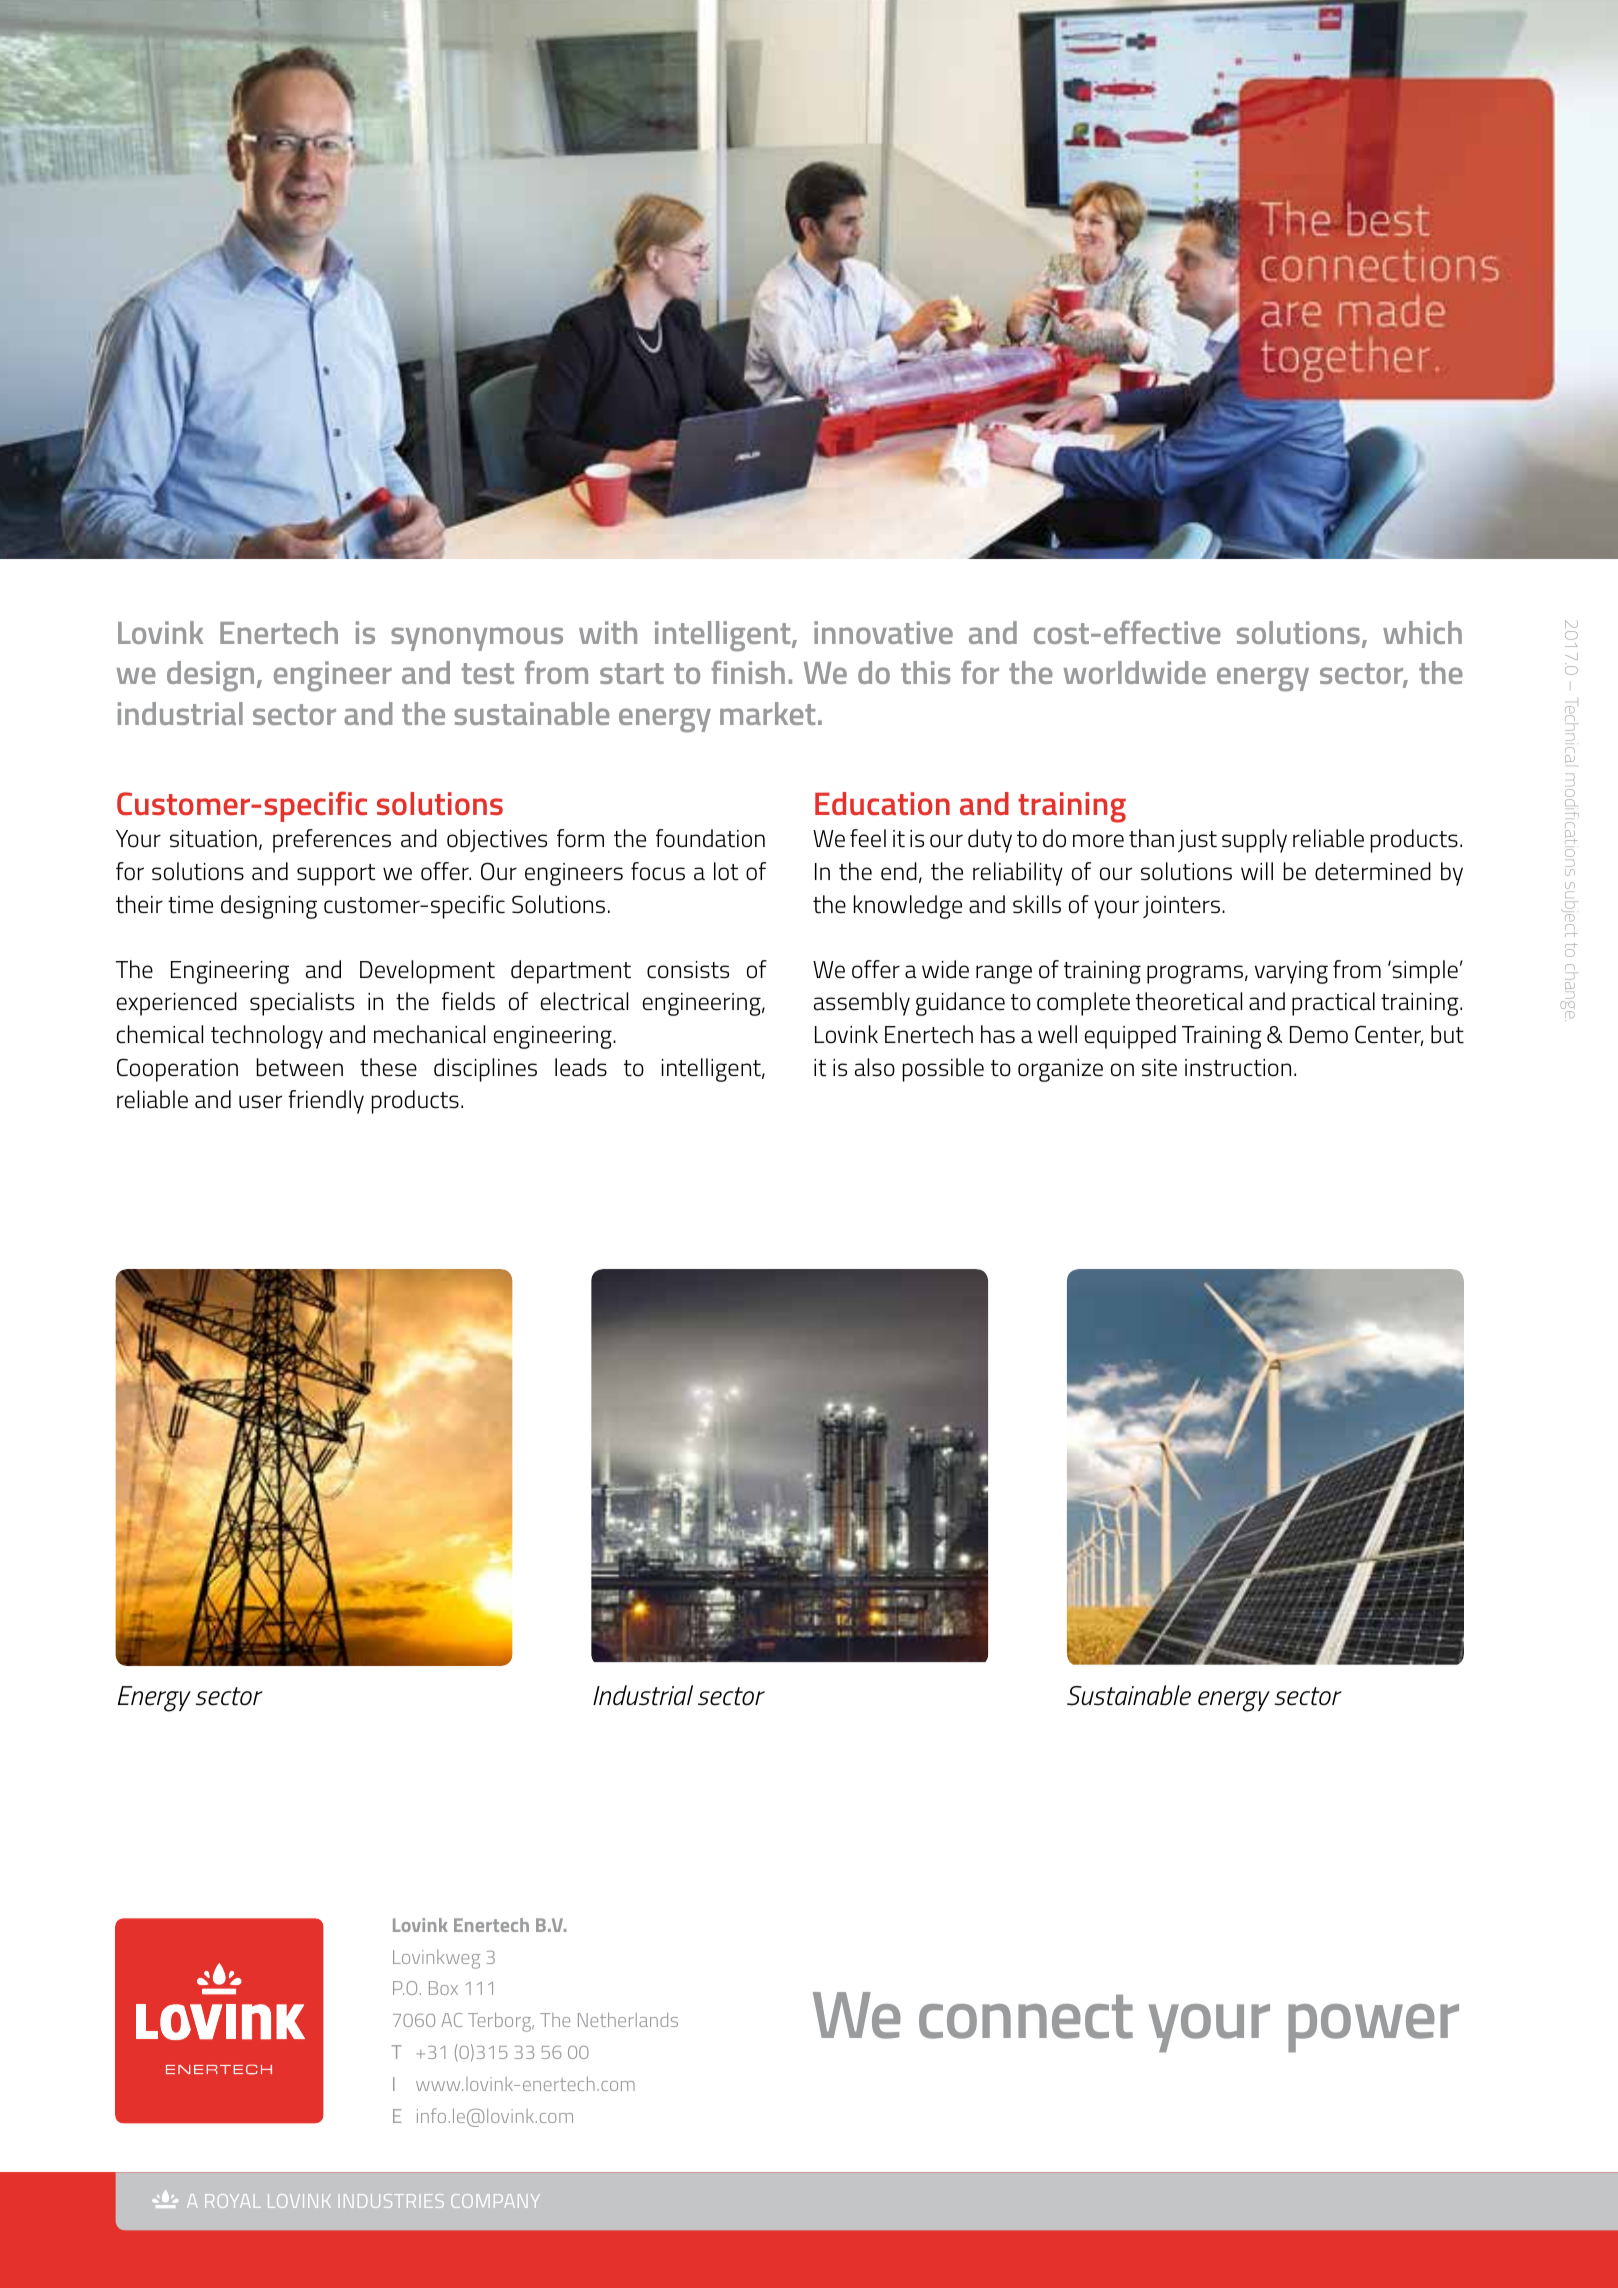 Image resolution: width=1618 pixels, height=2288 pixels. I want to click on test, so click(488, 673).
